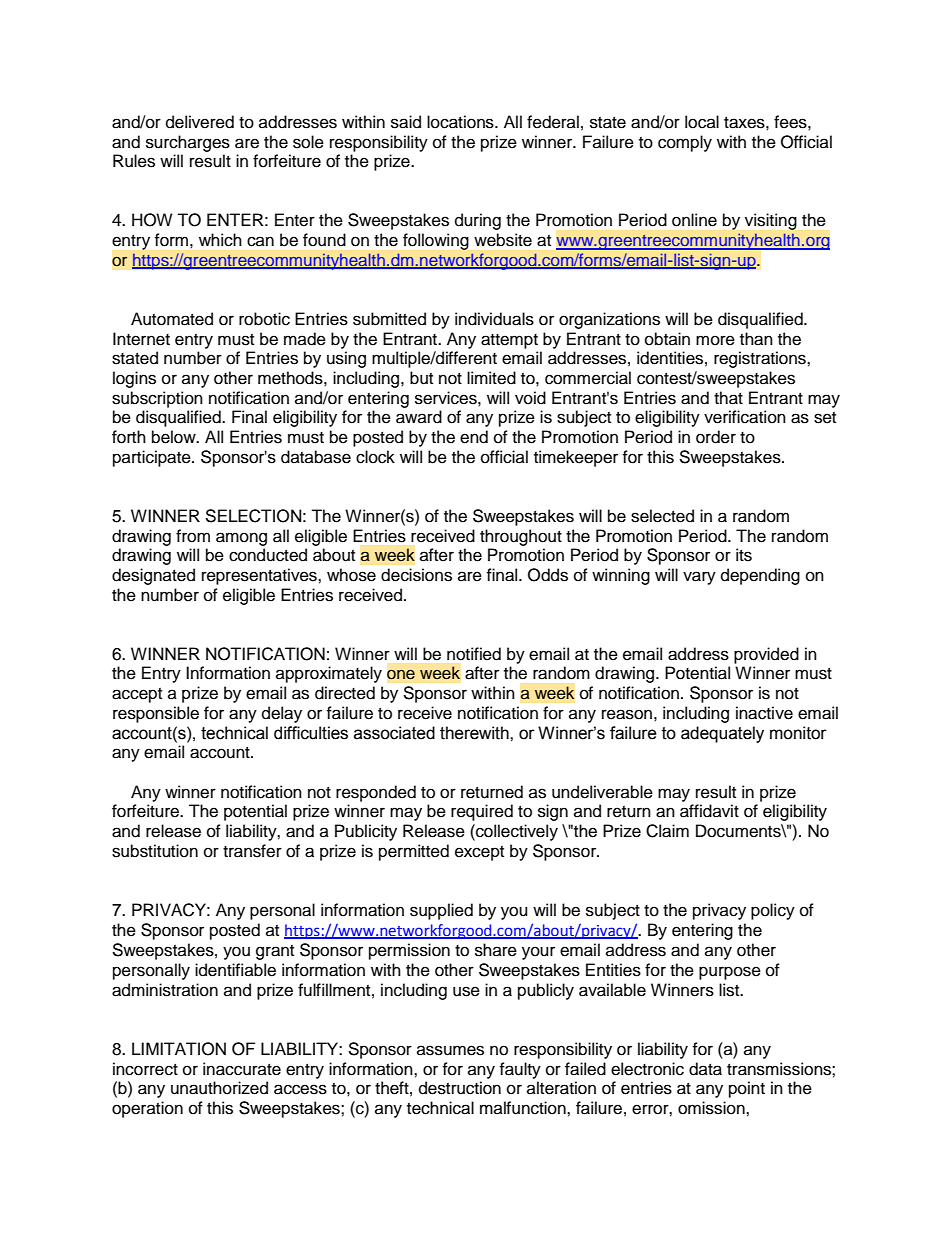 Image resolution: width=952 pixels, height=1233 pixels. Describe the element at coordinates (747, 1089) in the screenshot. I see `point` at that location.
